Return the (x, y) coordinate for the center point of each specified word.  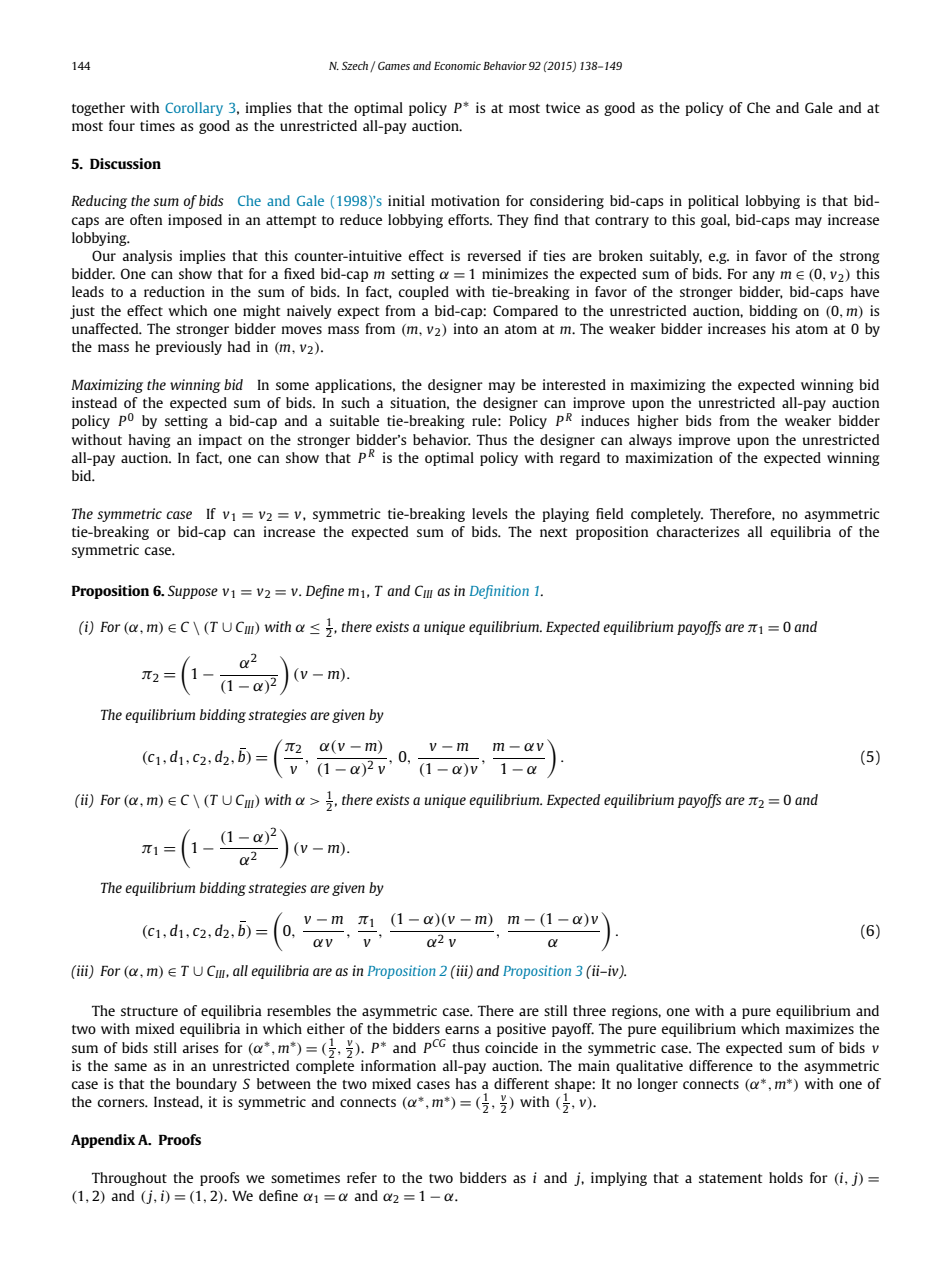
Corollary (194, 109)
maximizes (820, 1028)
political (713, 202)
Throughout (129, 1179)
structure (149, 1011)
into (466, 328)
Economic (457, 65)
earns (462, 1030)
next (553, 532)
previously (189, 348)
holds (786, 1177)
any (764, 276)
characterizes (698, 531)
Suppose (193, 592)
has (466, 1083)
